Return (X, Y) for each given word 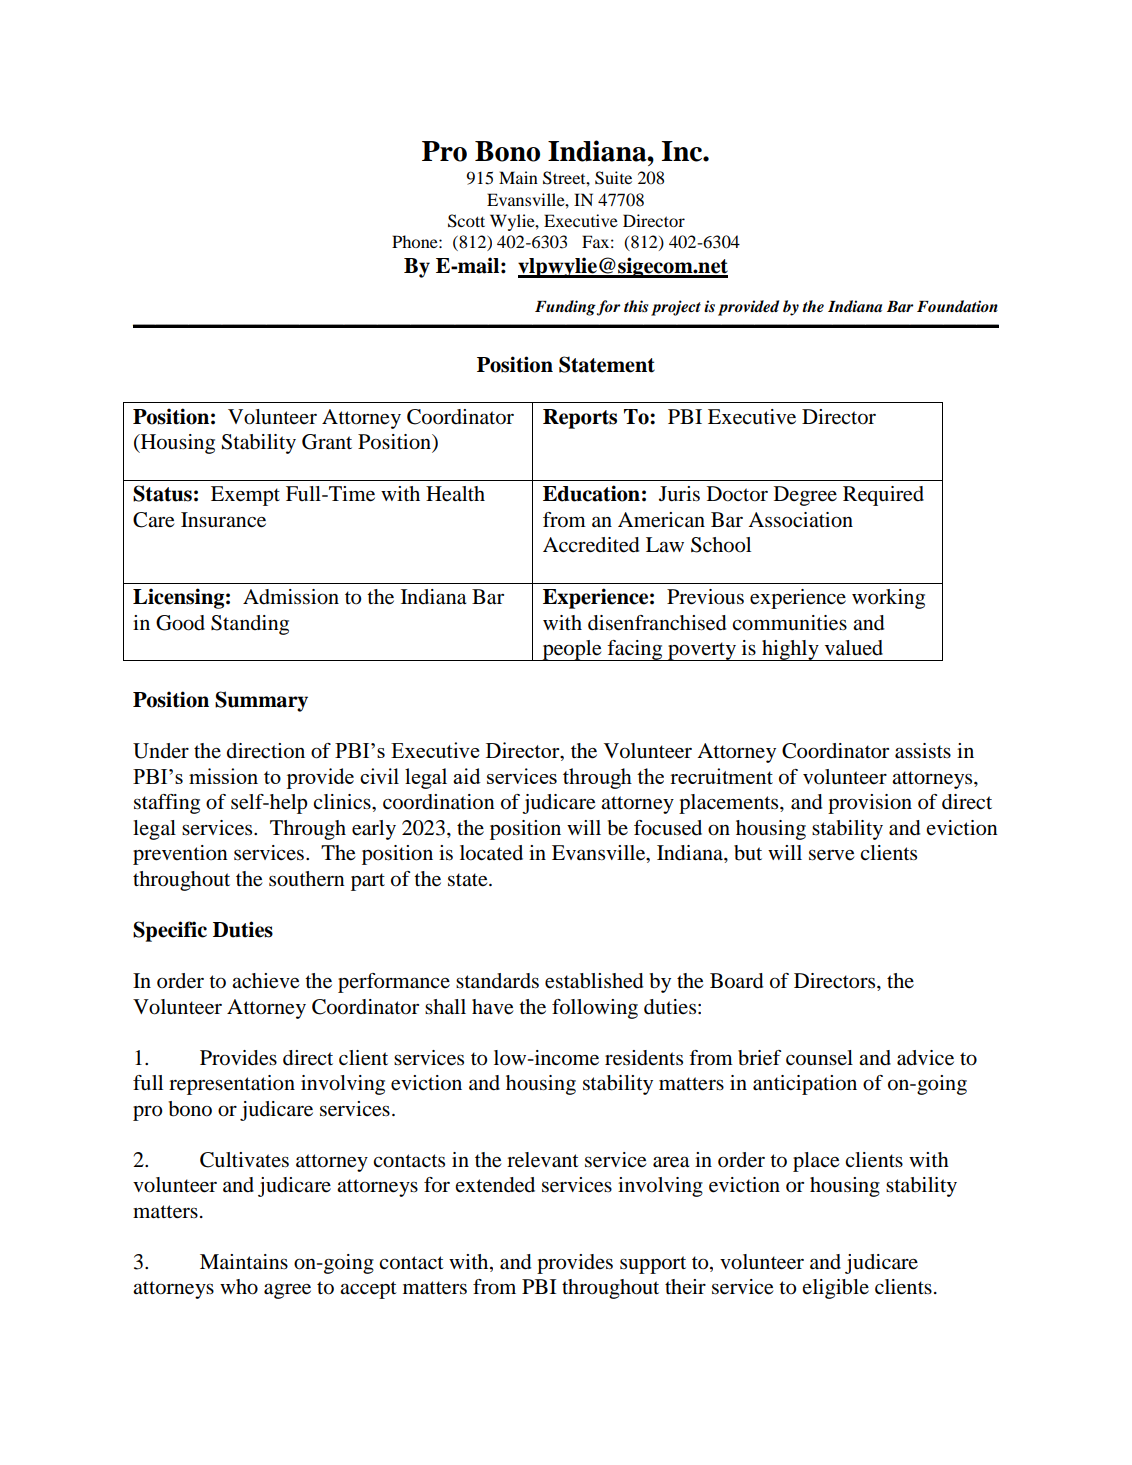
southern (307, 879)
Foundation (957, 306)
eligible (835, 1289)
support (653, 1265)
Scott (466, 221)
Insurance (223, 520)
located (491, 853)
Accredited (591, 545)
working (888, 599)
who (239, 1287)
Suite (613, 178)
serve (831, 855)
